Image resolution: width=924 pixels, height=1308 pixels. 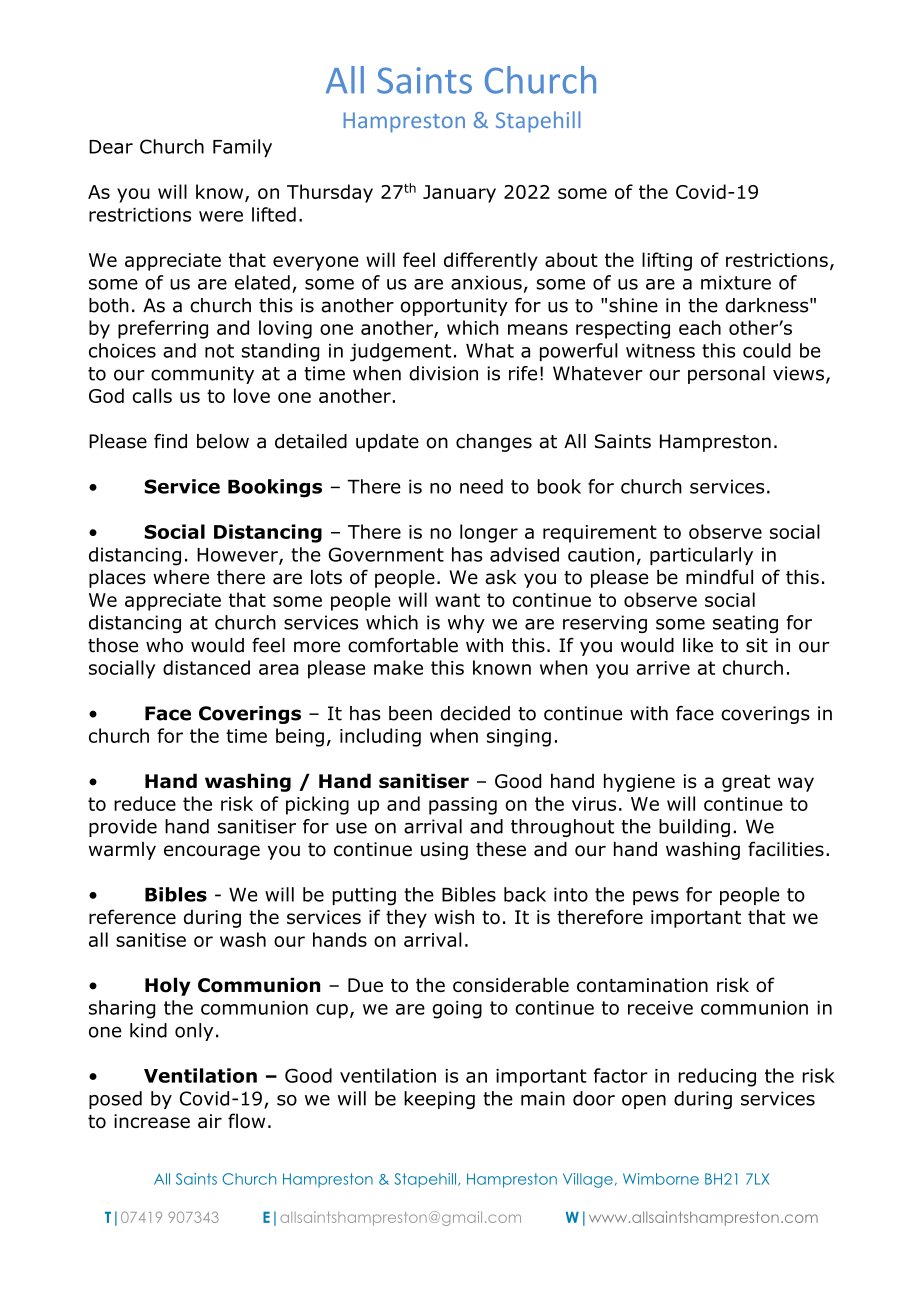 I want to click on keeping, so click(x=439, y=1100).
